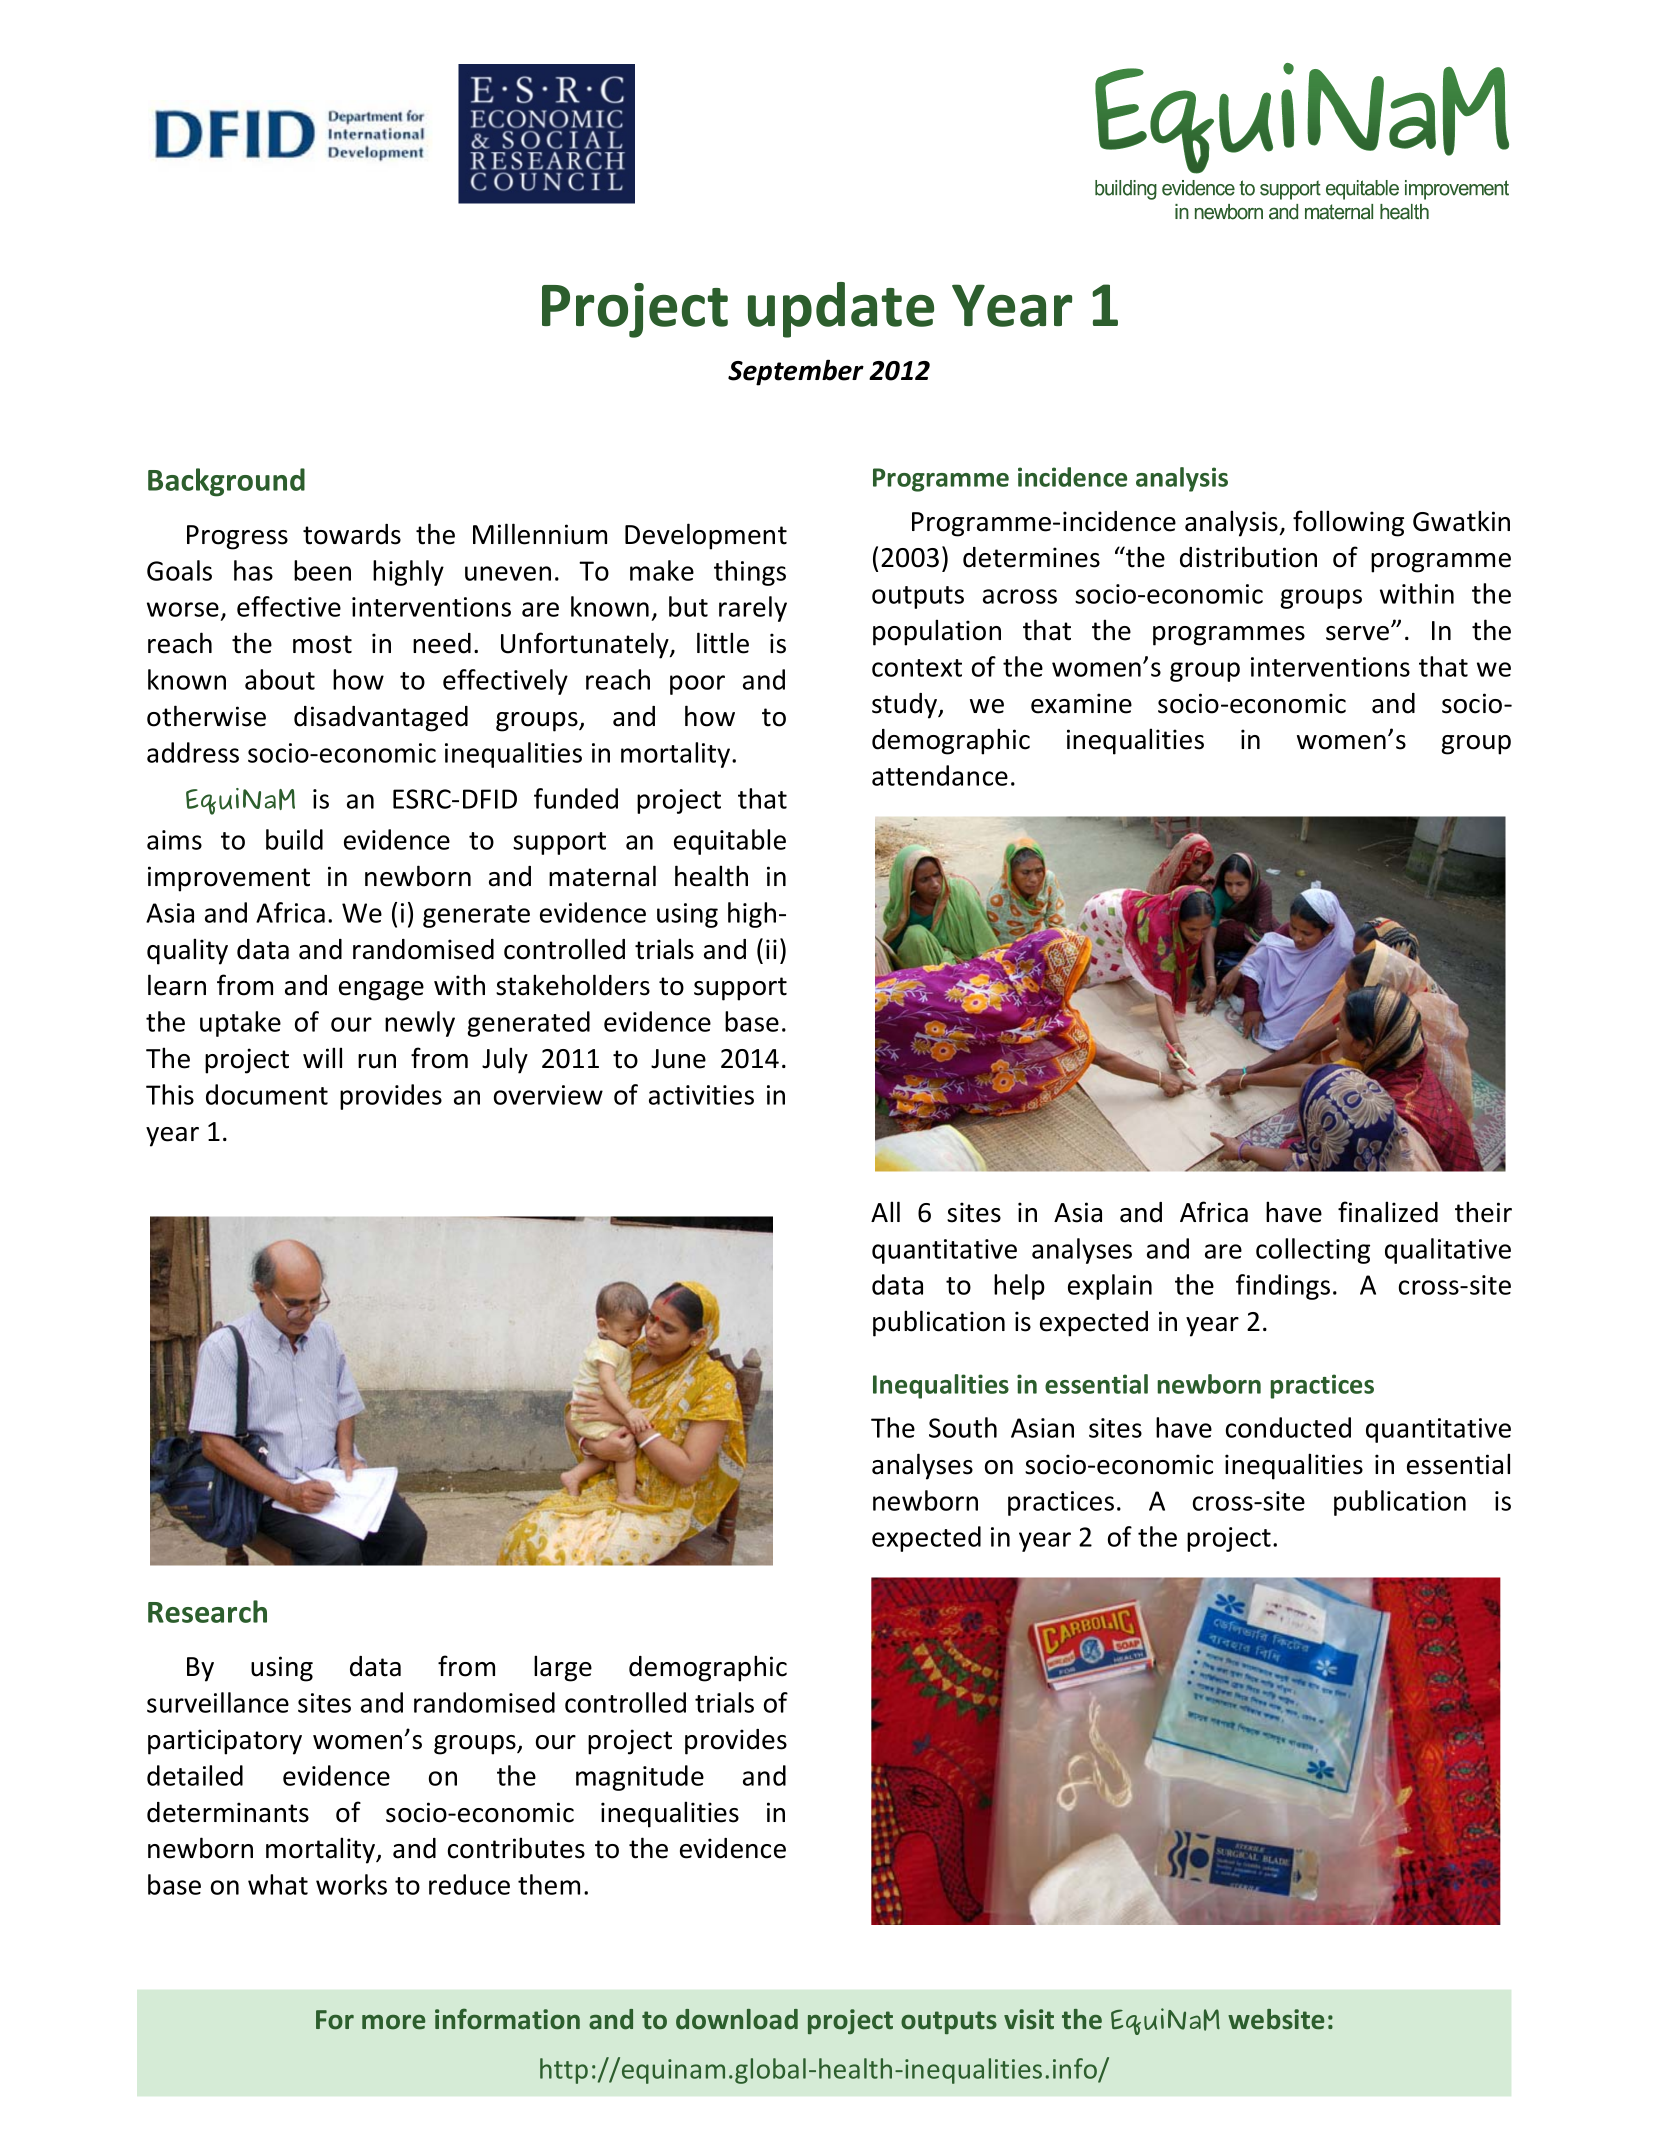 The image size is (1659, 2147). I want to click on Background, so click(226, 482).
